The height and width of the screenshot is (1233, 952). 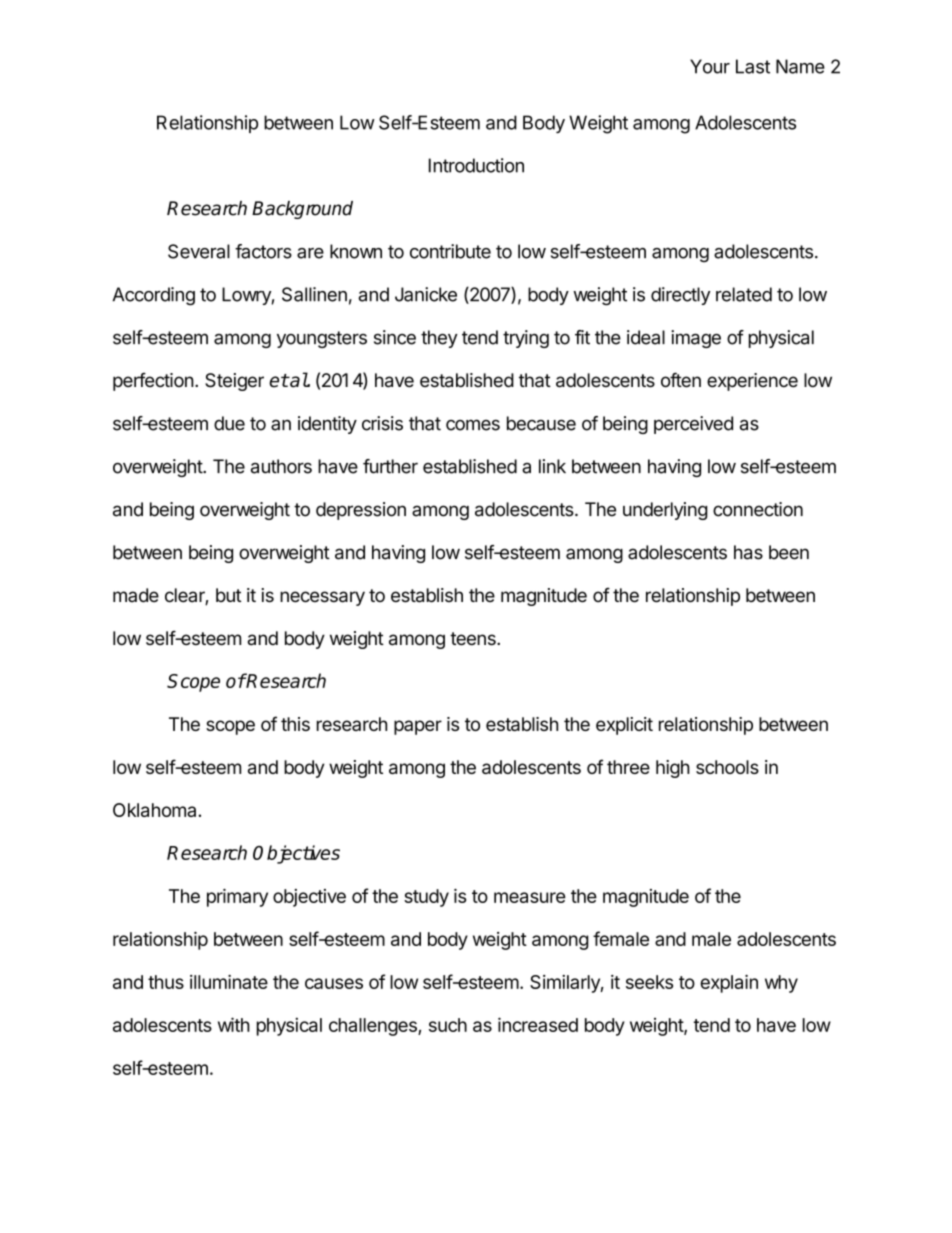 What do you see at coordinates (136, 595) in the screenshot?
I see `made` at bounding box center [136, 595].
